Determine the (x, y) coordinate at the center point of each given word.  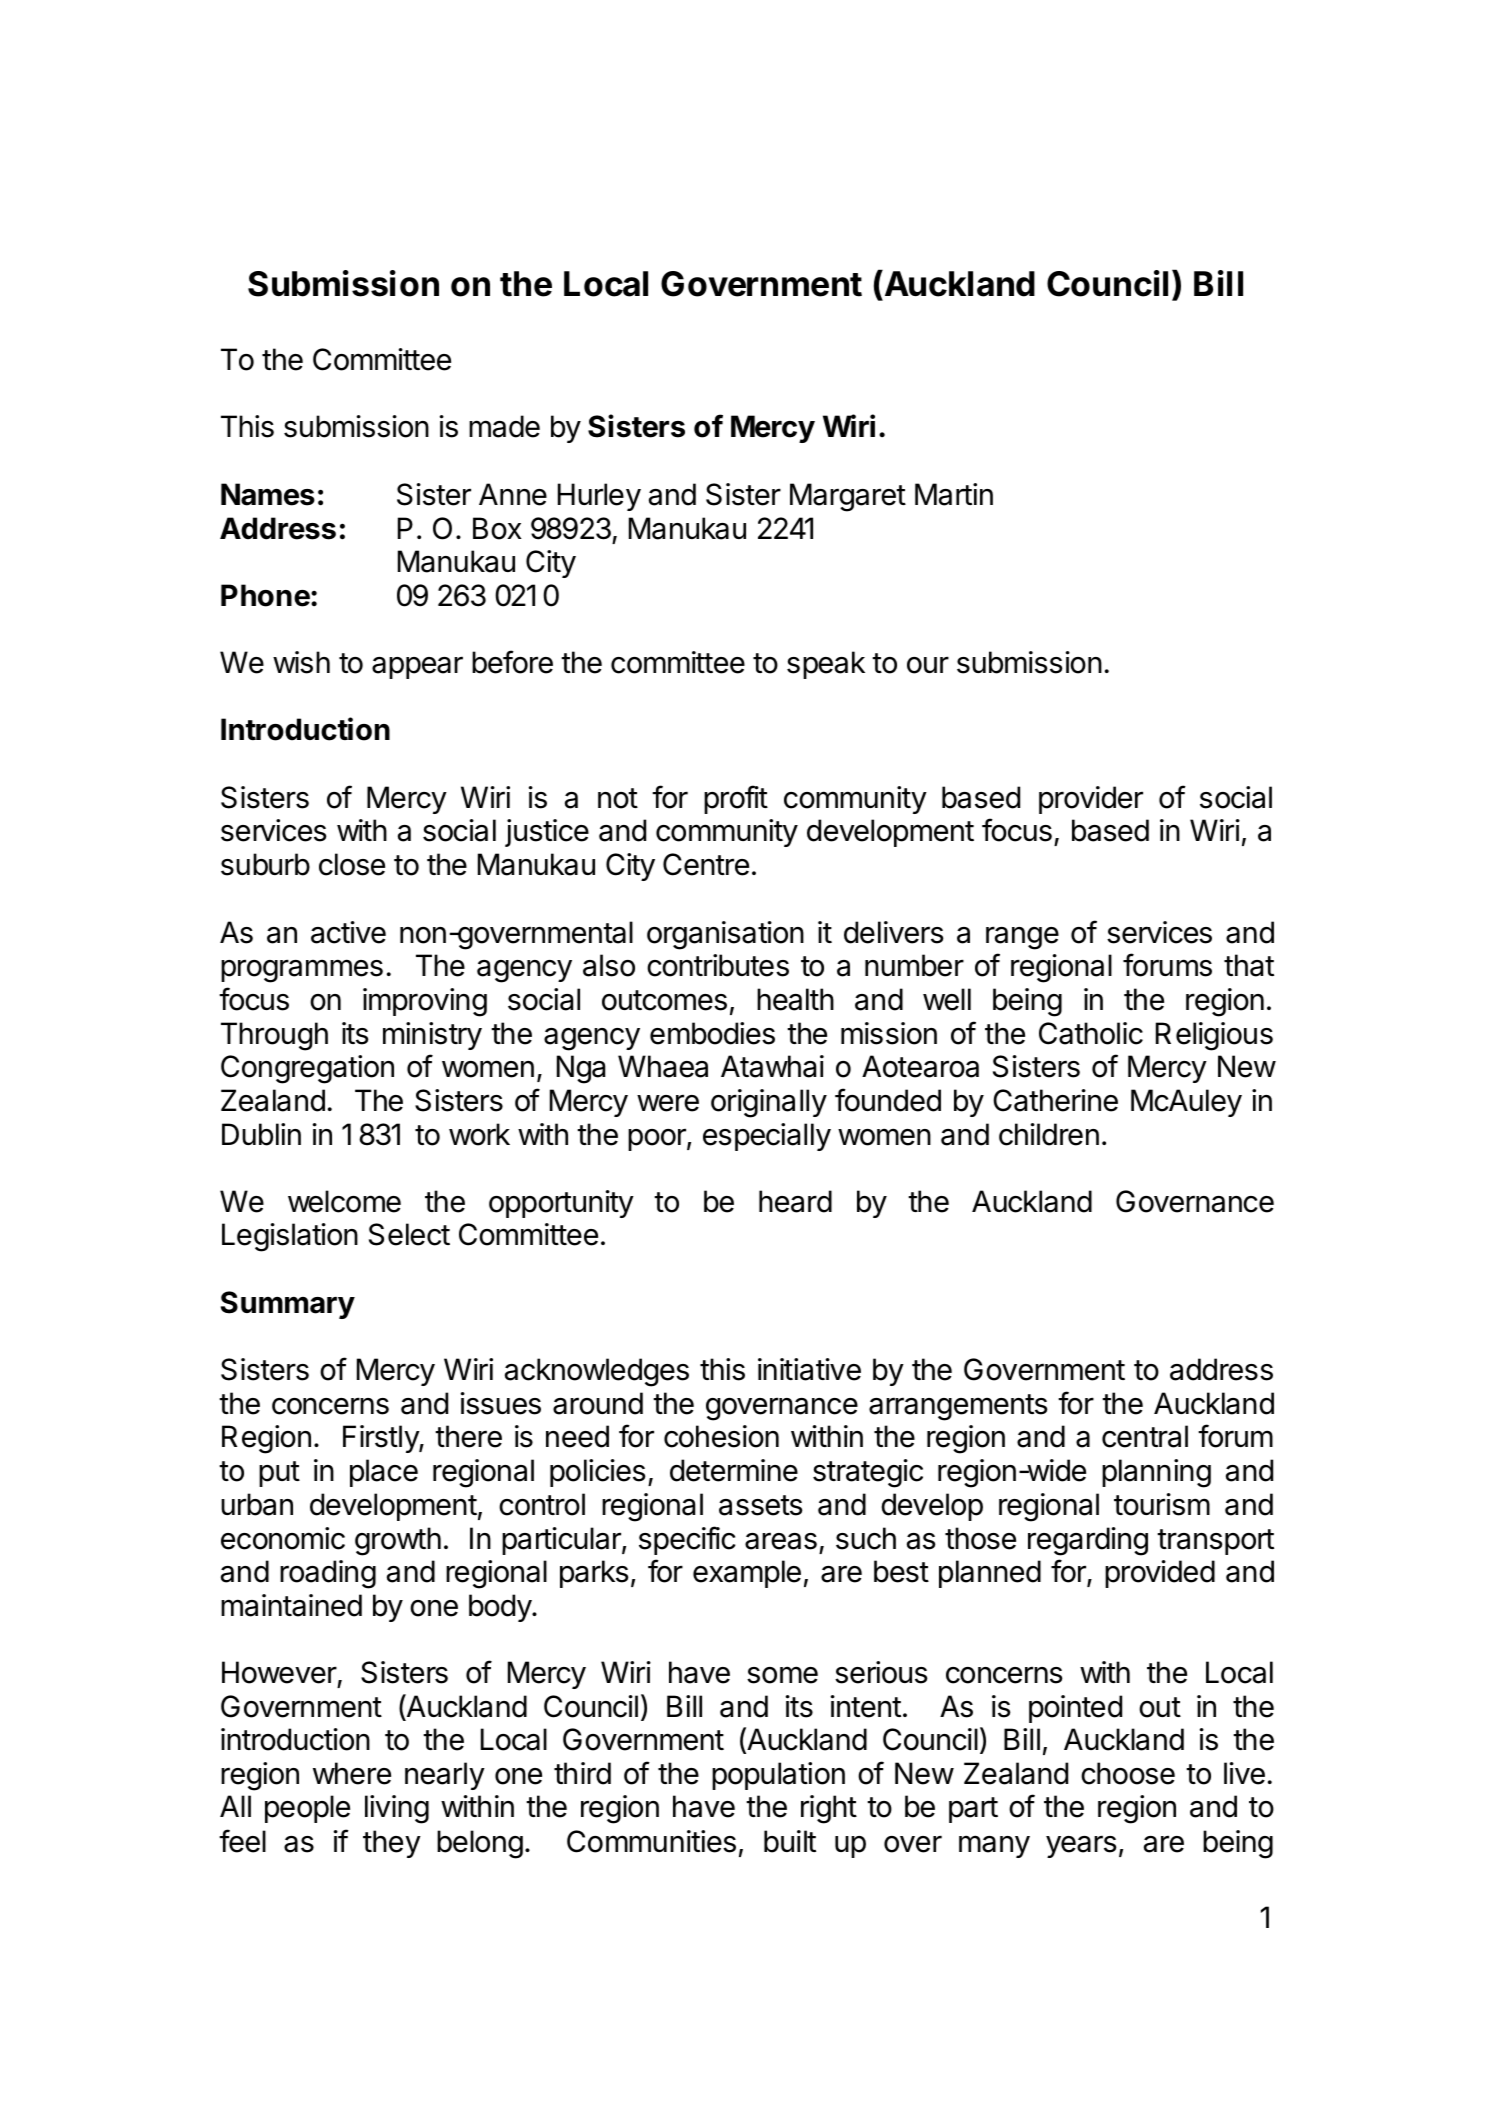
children (1049, 1134)
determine (734, 1470)
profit (736, 799)
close (352, 864)
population (778, 1776)
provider (1091, 800)
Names (268, 494)
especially (767, 1137)
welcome (344, 1201)
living (397, 1809)
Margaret (848, 497)
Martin (954, 494)
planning (1156, 1473)
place (384, 1473)
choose (1128, 1773)
